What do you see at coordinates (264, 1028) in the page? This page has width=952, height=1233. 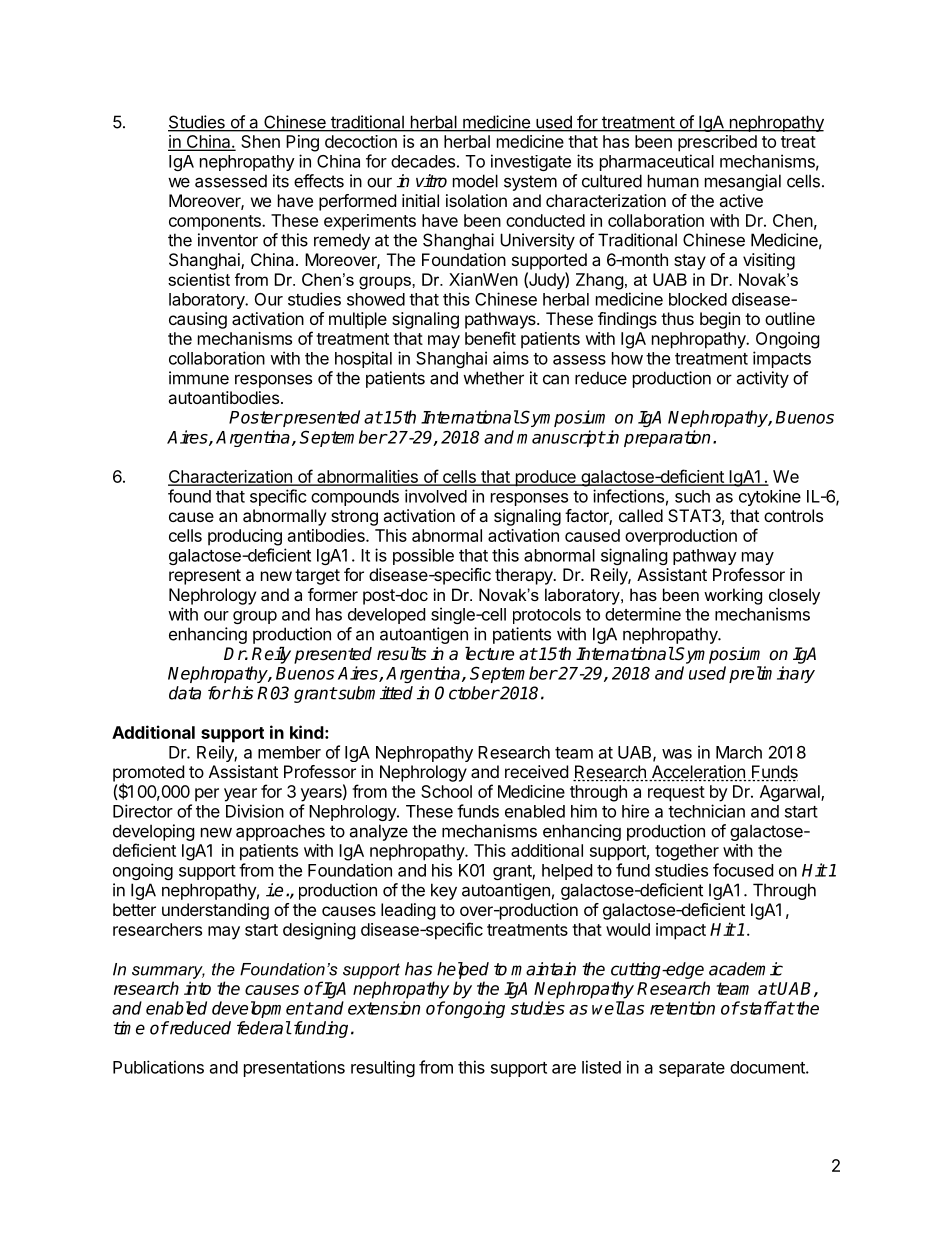 I see `federal` at bounding box center [264, 1028].
